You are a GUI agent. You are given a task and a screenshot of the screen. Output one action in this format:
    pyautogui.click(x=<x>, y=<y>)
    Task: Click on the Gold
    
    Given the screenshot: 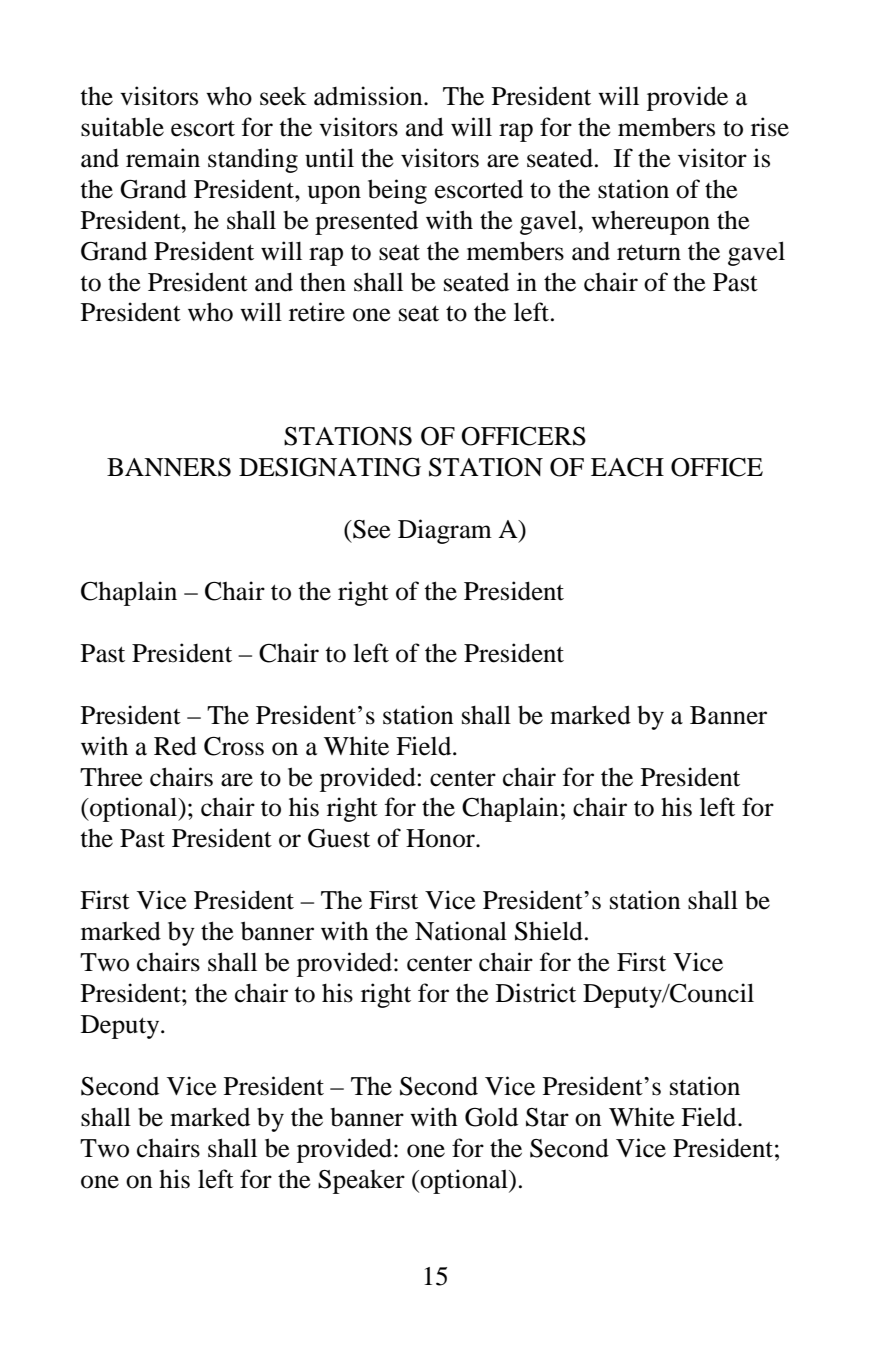 What is the action you would take?
    pyautogui.click(x=491, y=1117)
